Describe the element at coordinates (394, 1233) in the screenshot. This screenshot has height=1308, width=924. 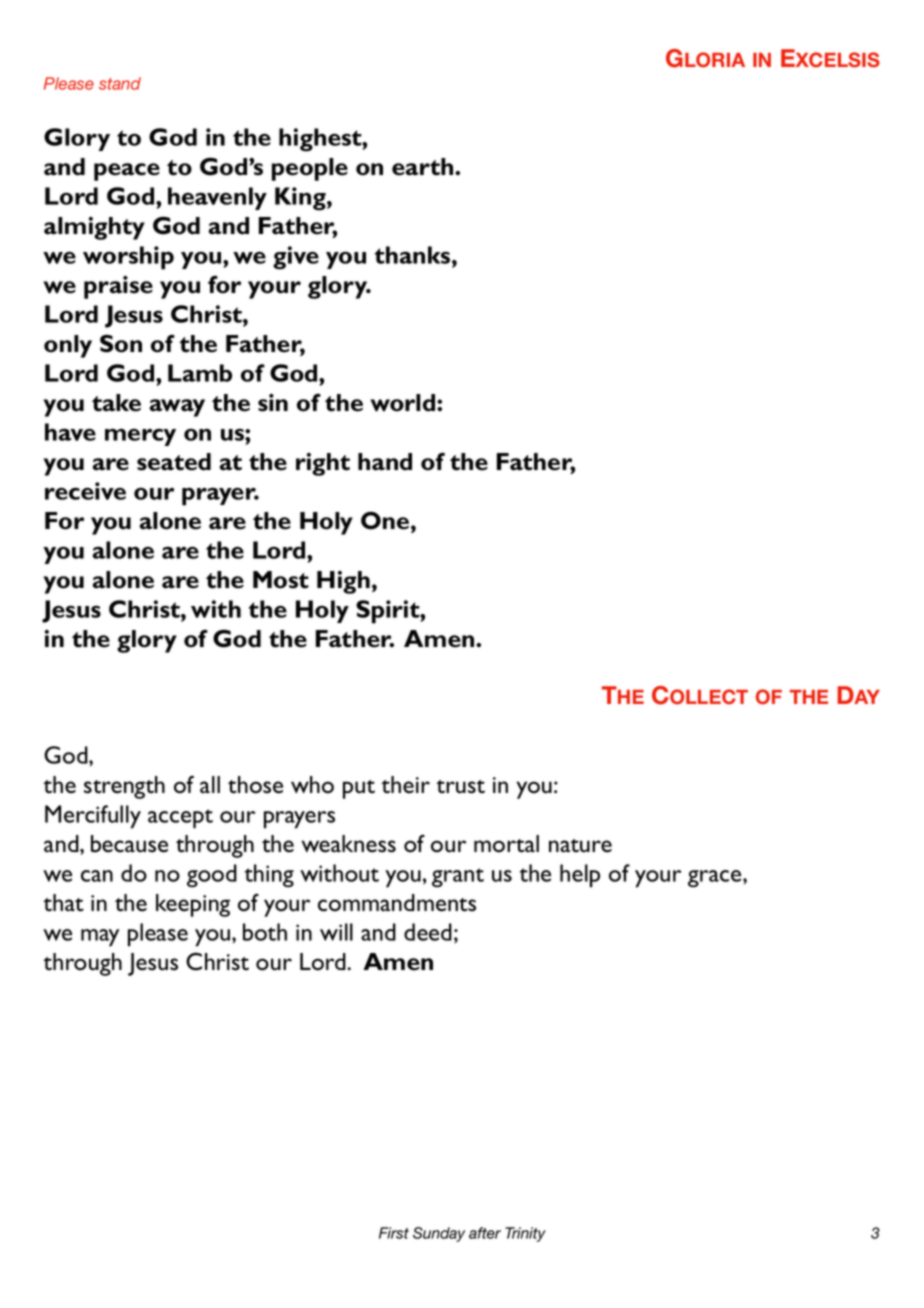
I see `First` at that location.
